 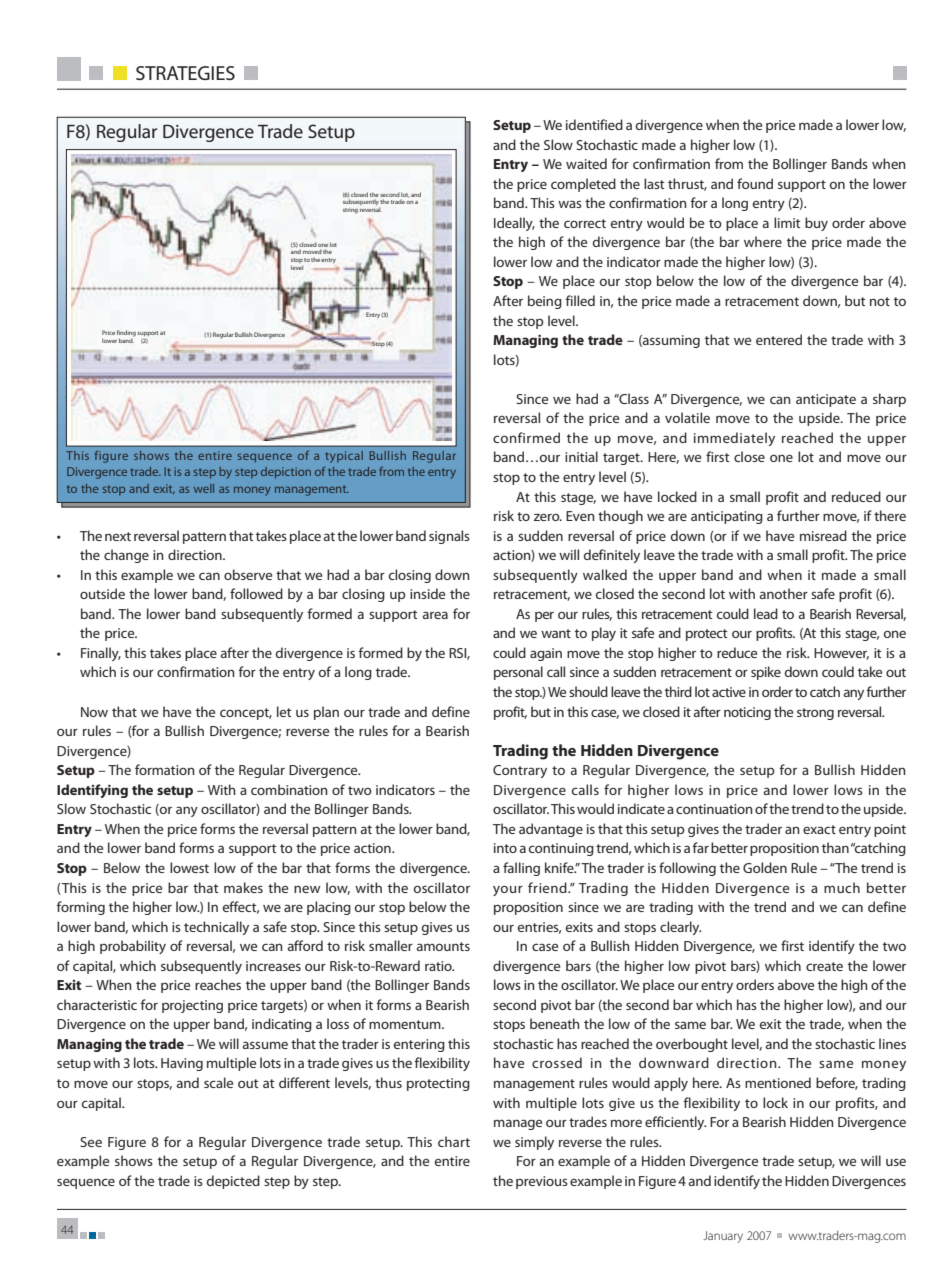 What do you see at coordinates (542, 1182) in the image?
I see `previous` at bounding box center [542, 1182].
